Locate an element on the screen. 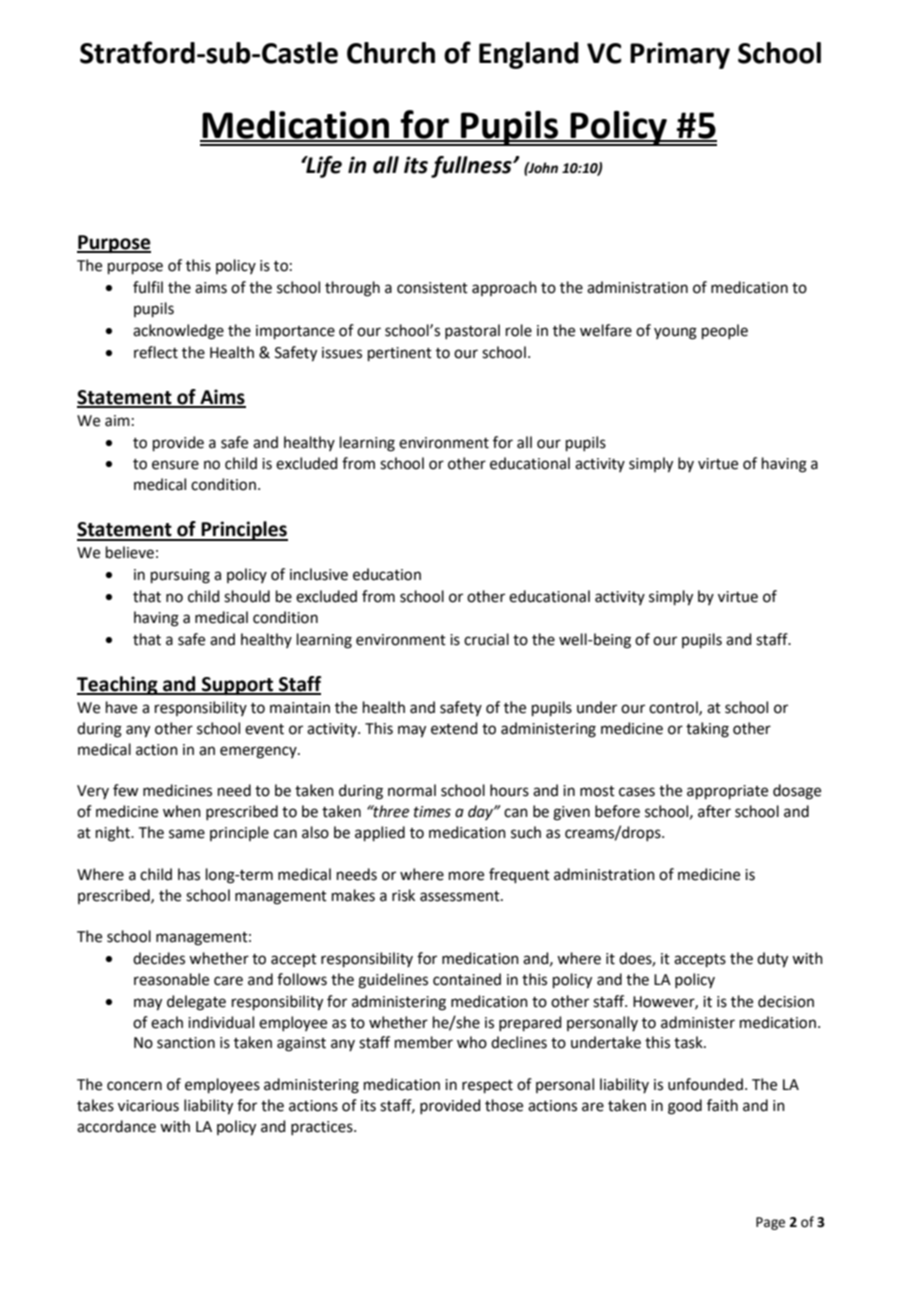 The image size is (924, 1308). pursuing is located at coordinates (180, 576).
